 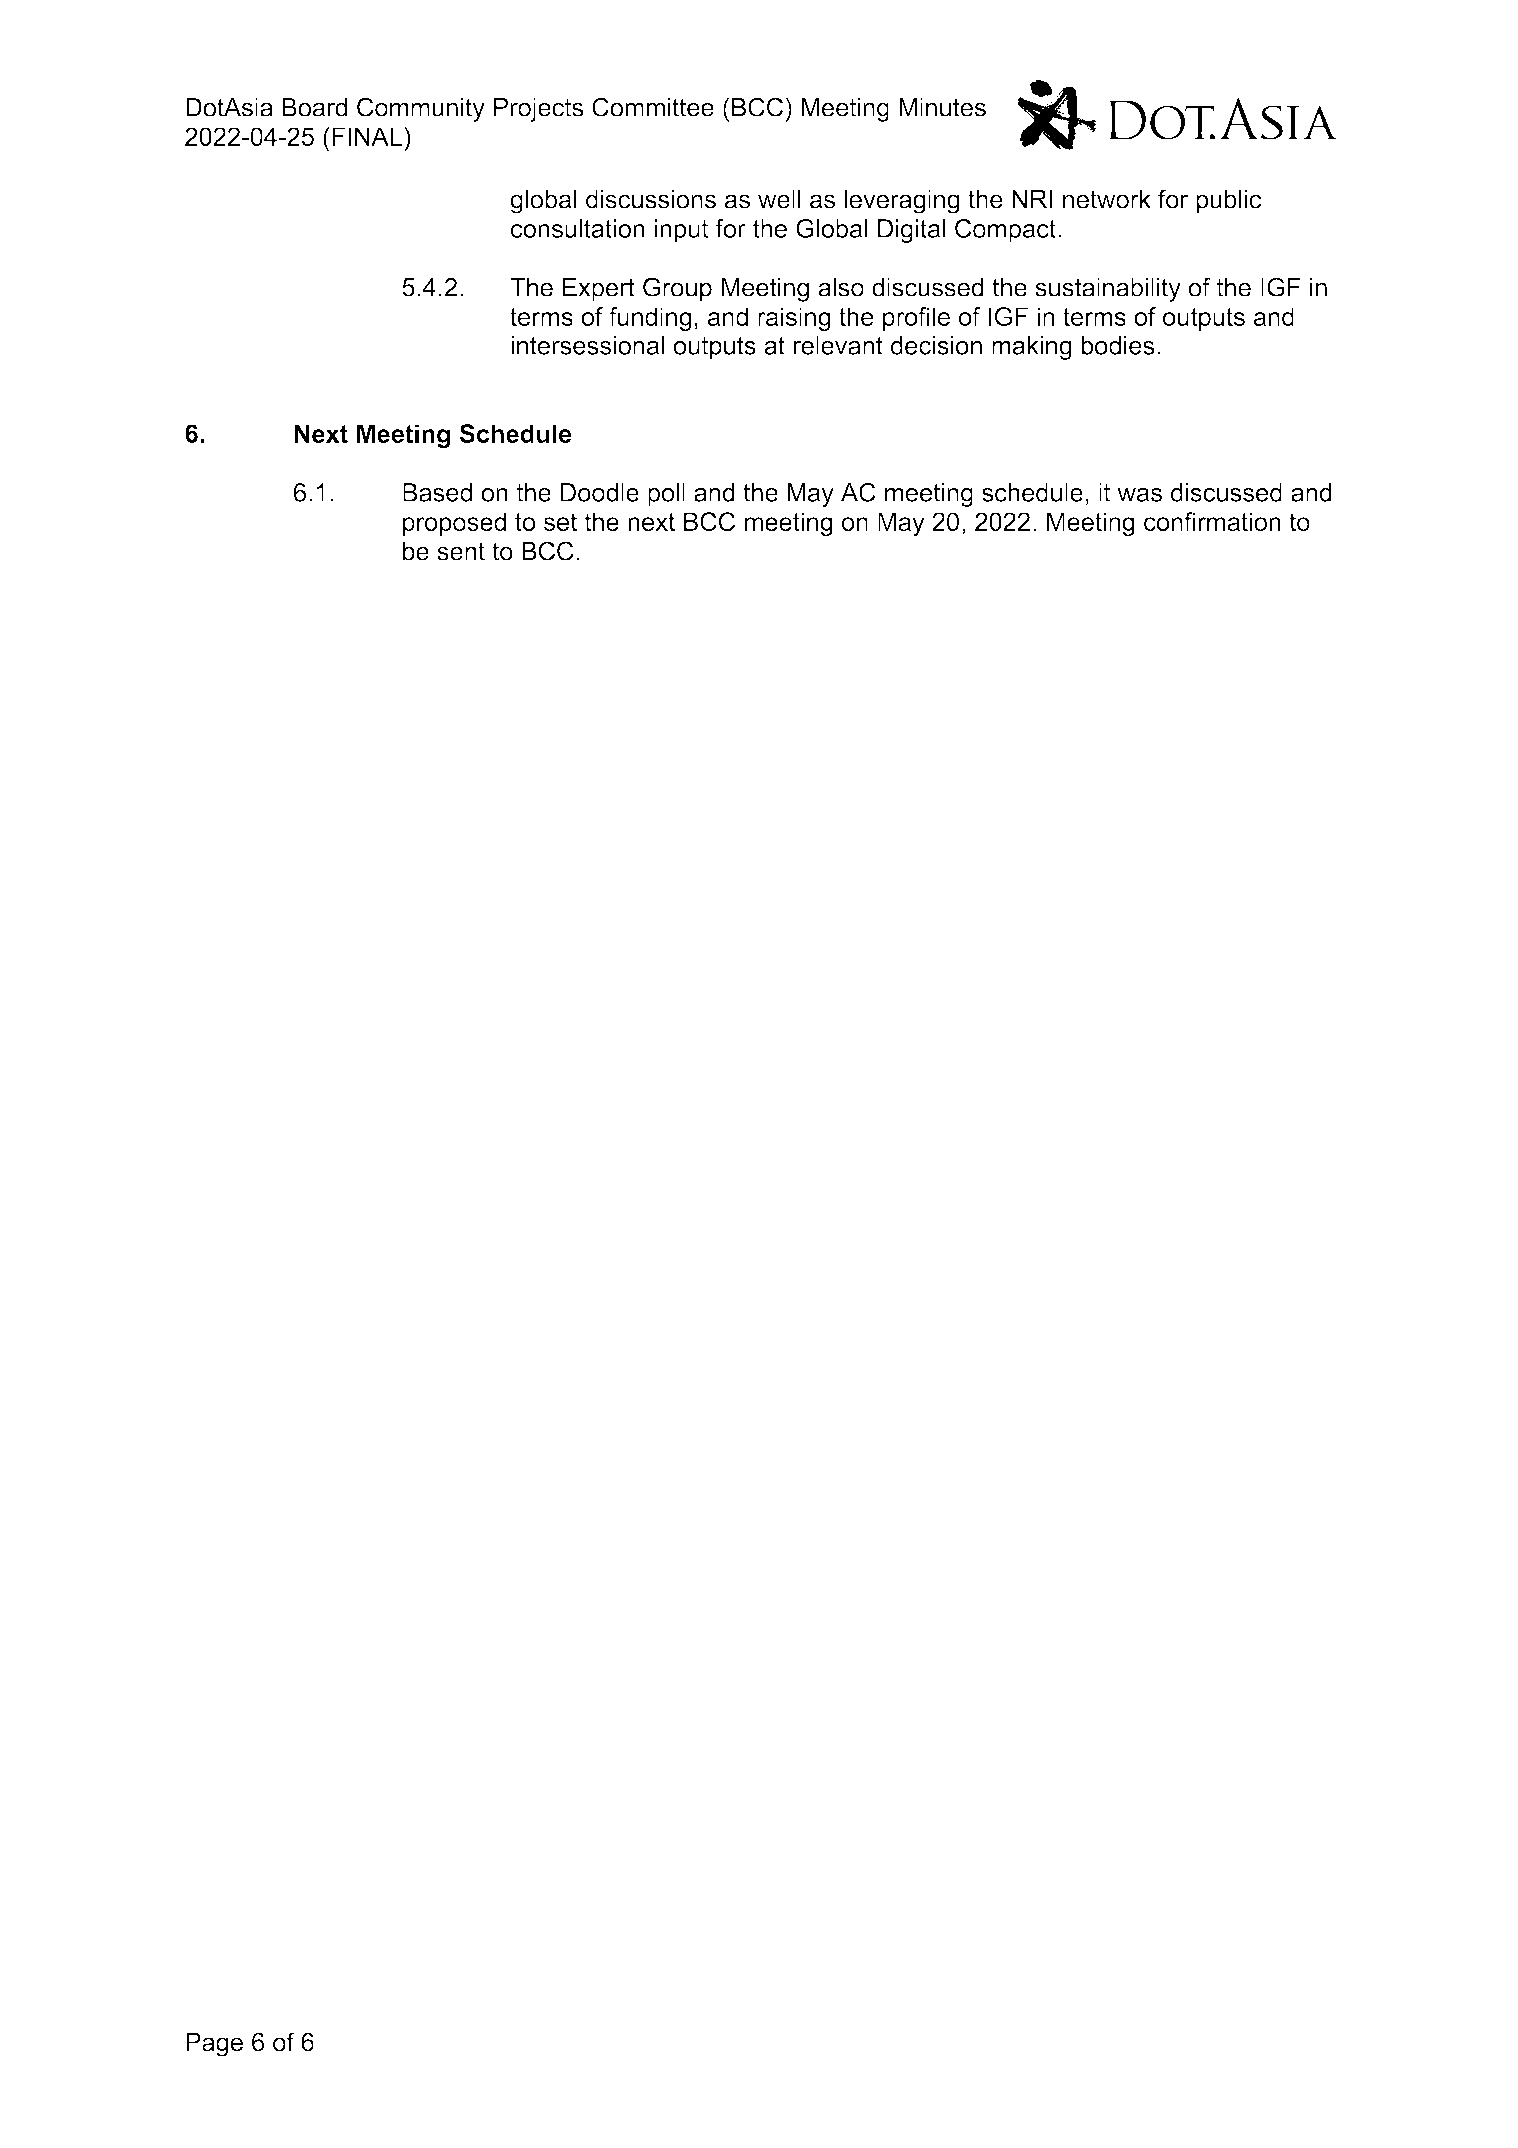 I want to click on well, so click(x=779, y=199).
